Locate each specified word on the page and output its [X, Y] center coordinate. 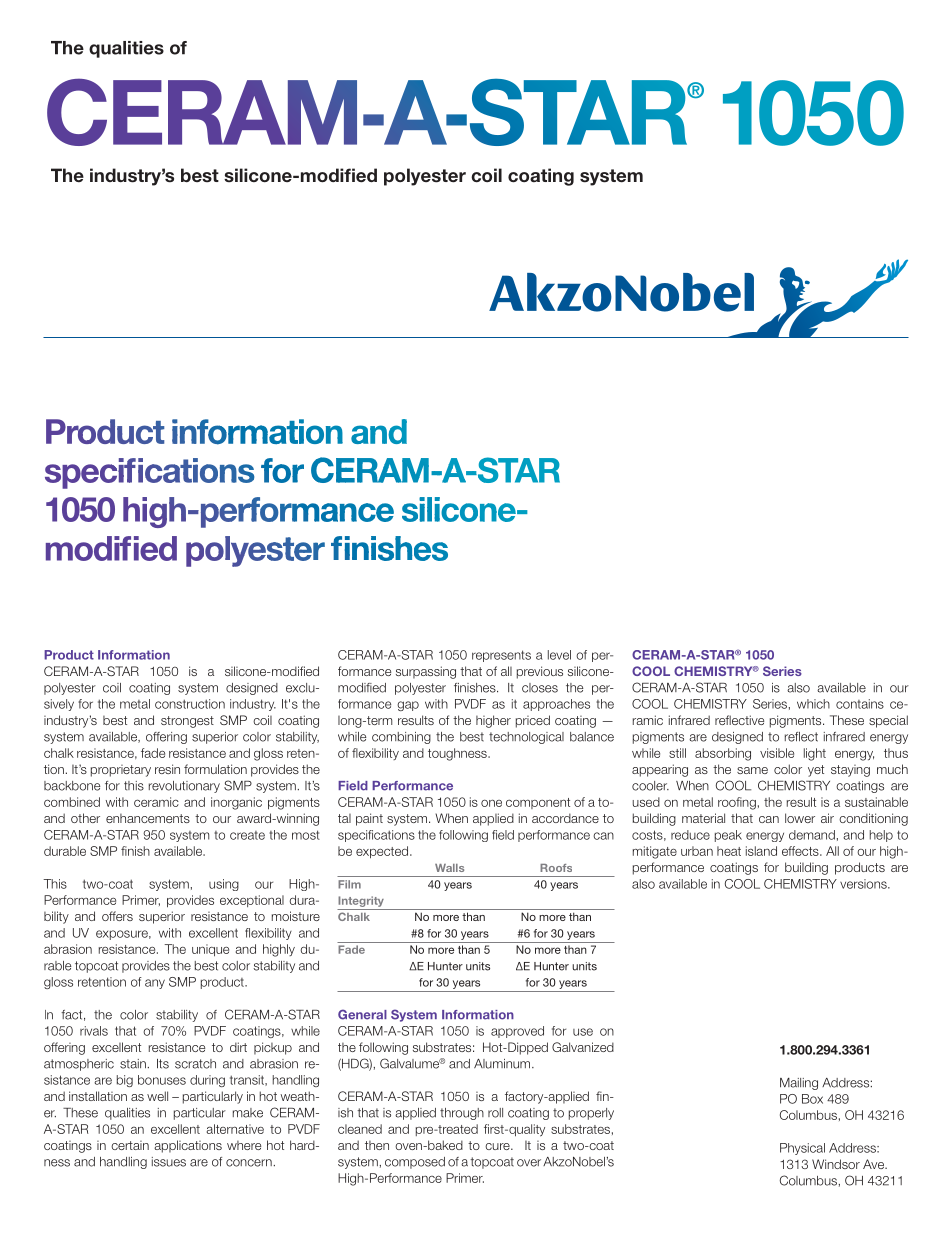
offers [117, 916]
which [813, 704]
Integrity [361, 903]
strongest [187, 722]
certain [130, 1145]
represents [501, 656]
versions [864, 884]
